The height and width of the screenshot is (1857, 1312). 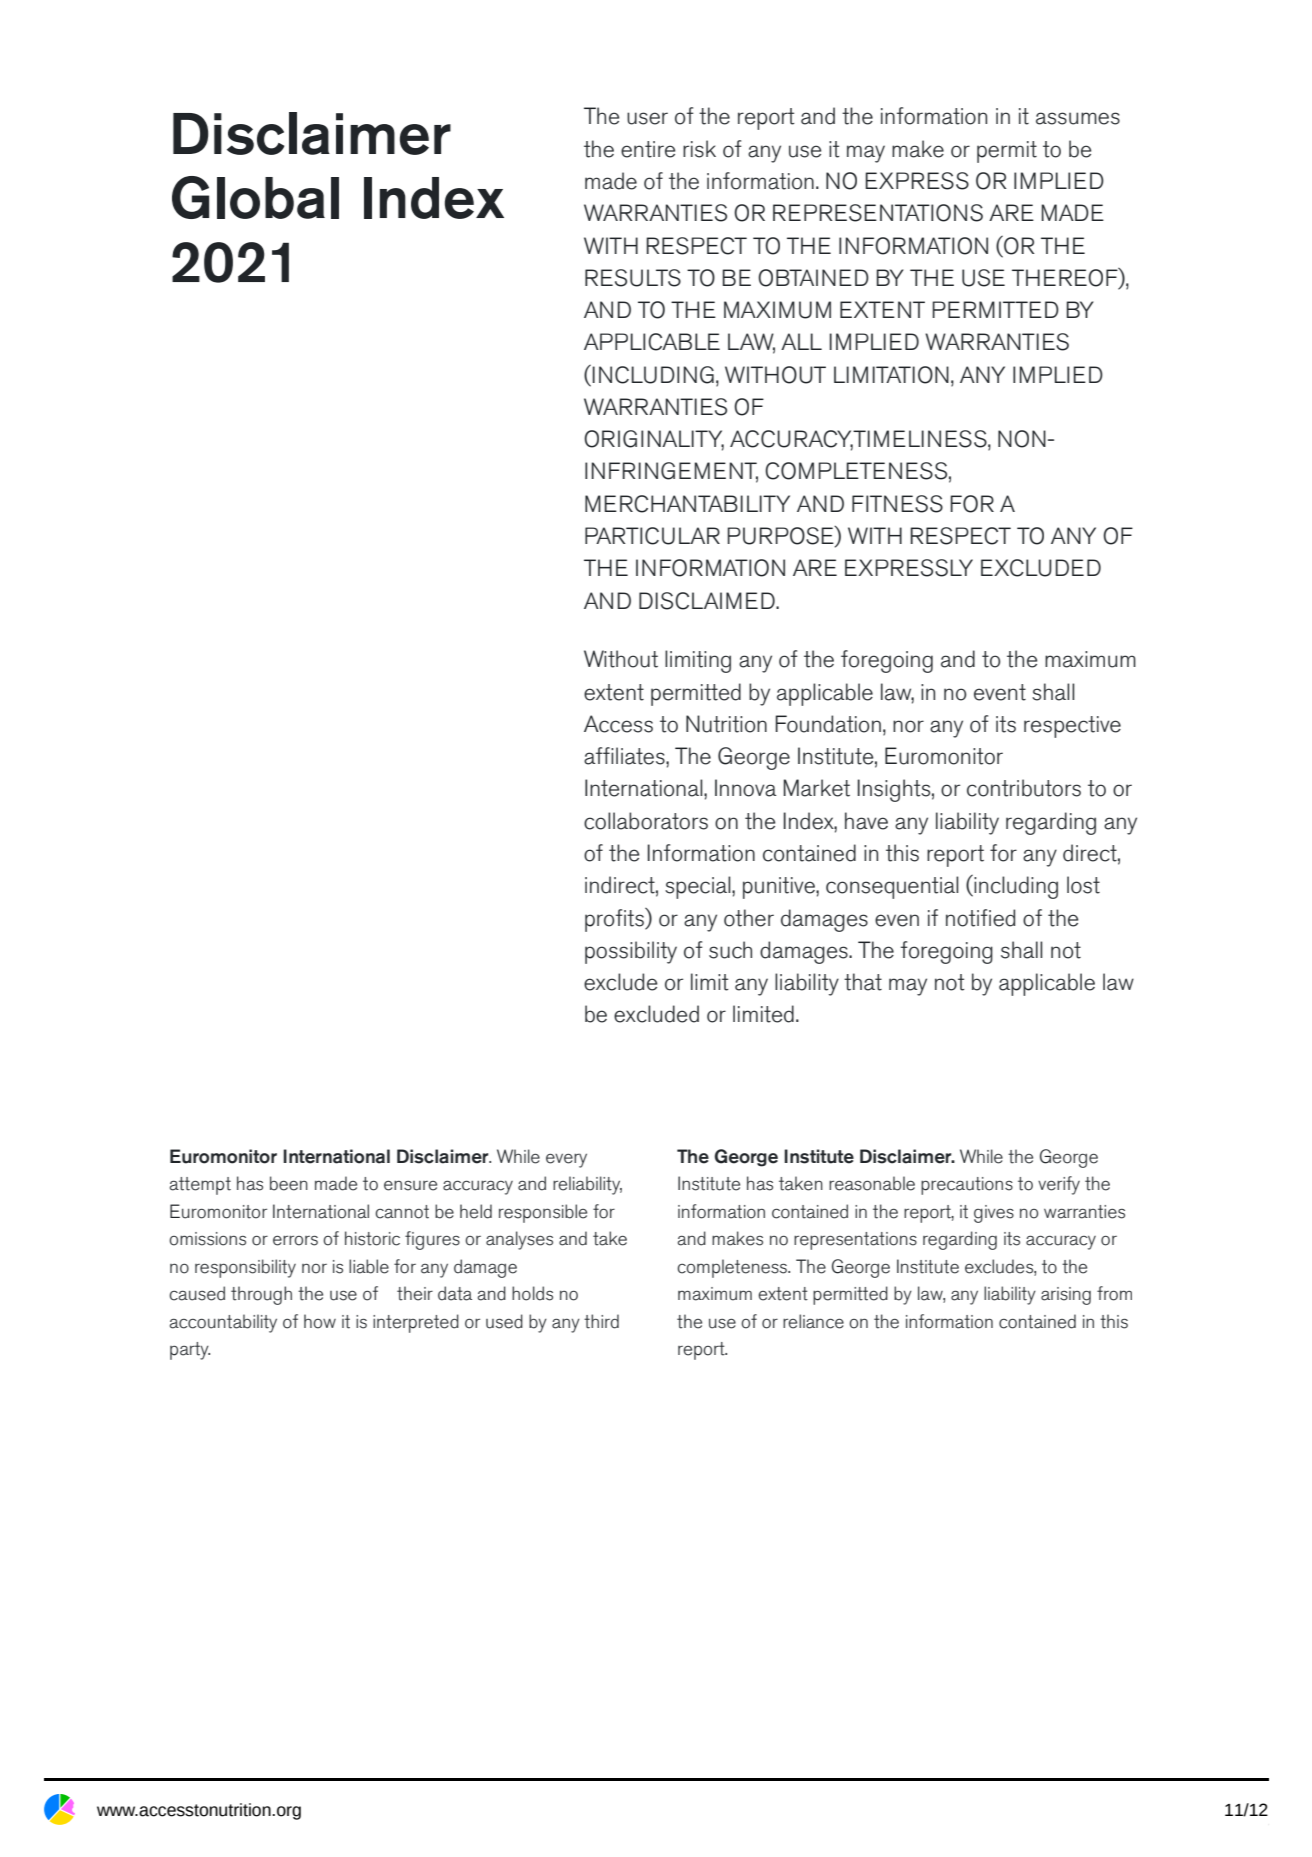 I want to click on entire, so click(x=648, y=149).
